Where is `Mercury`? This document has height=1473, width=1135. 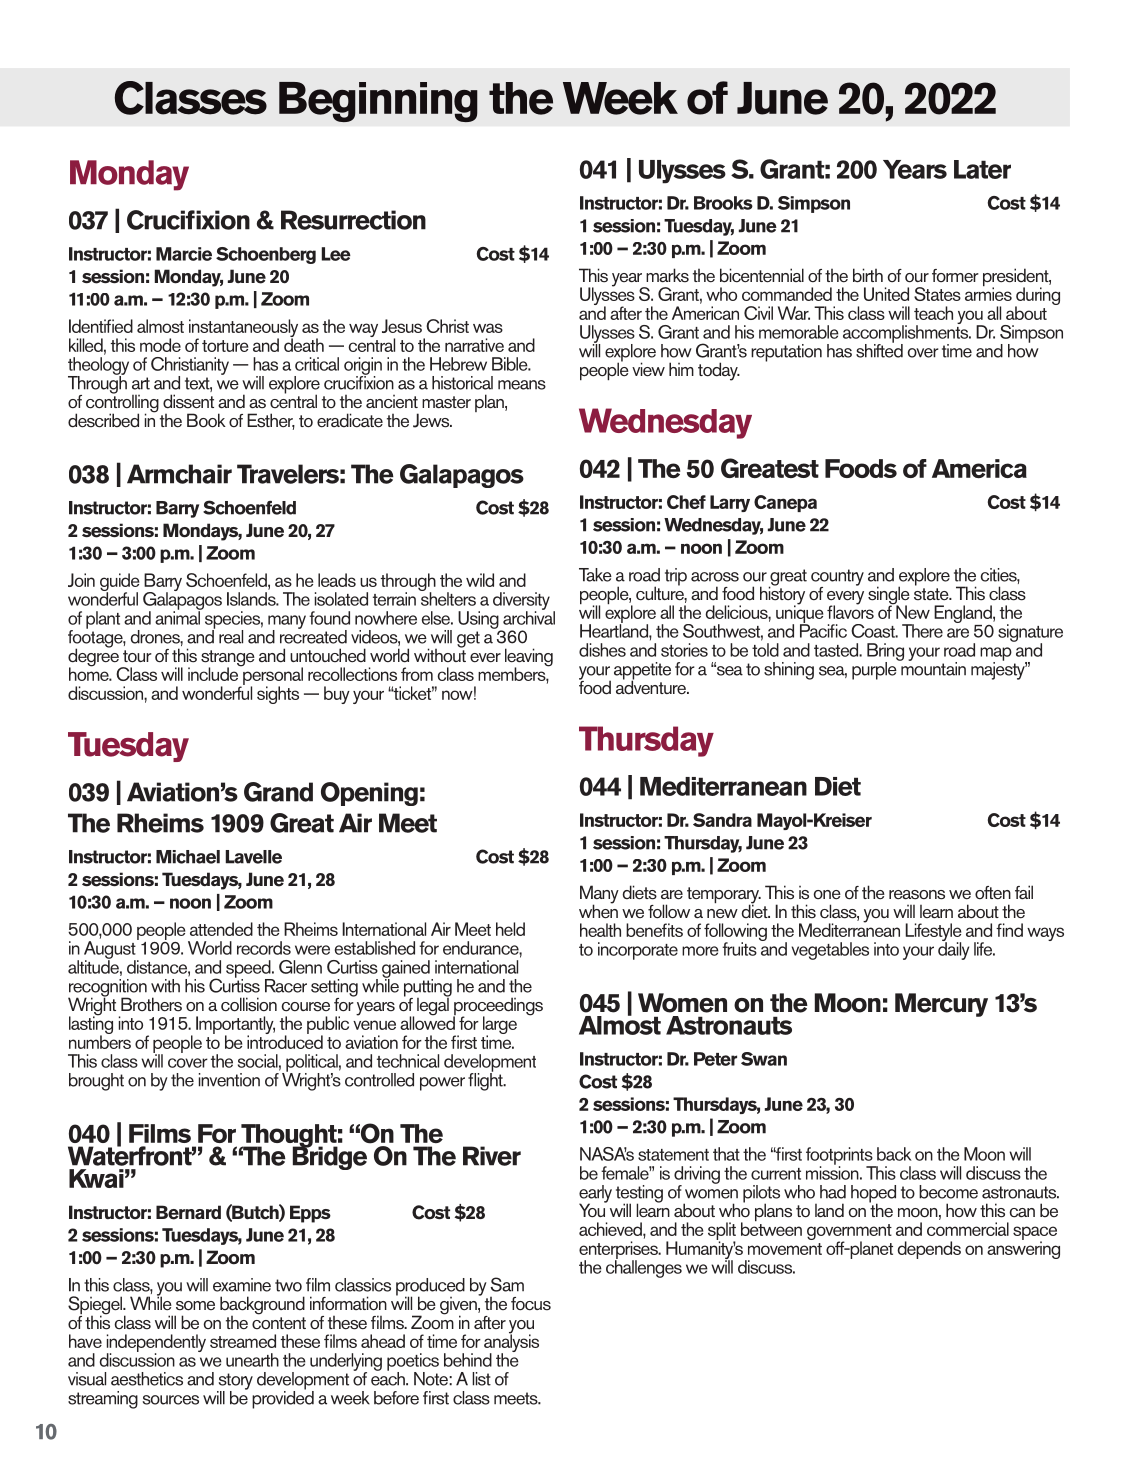
Mercury is located at coordinates (941, 1005).
